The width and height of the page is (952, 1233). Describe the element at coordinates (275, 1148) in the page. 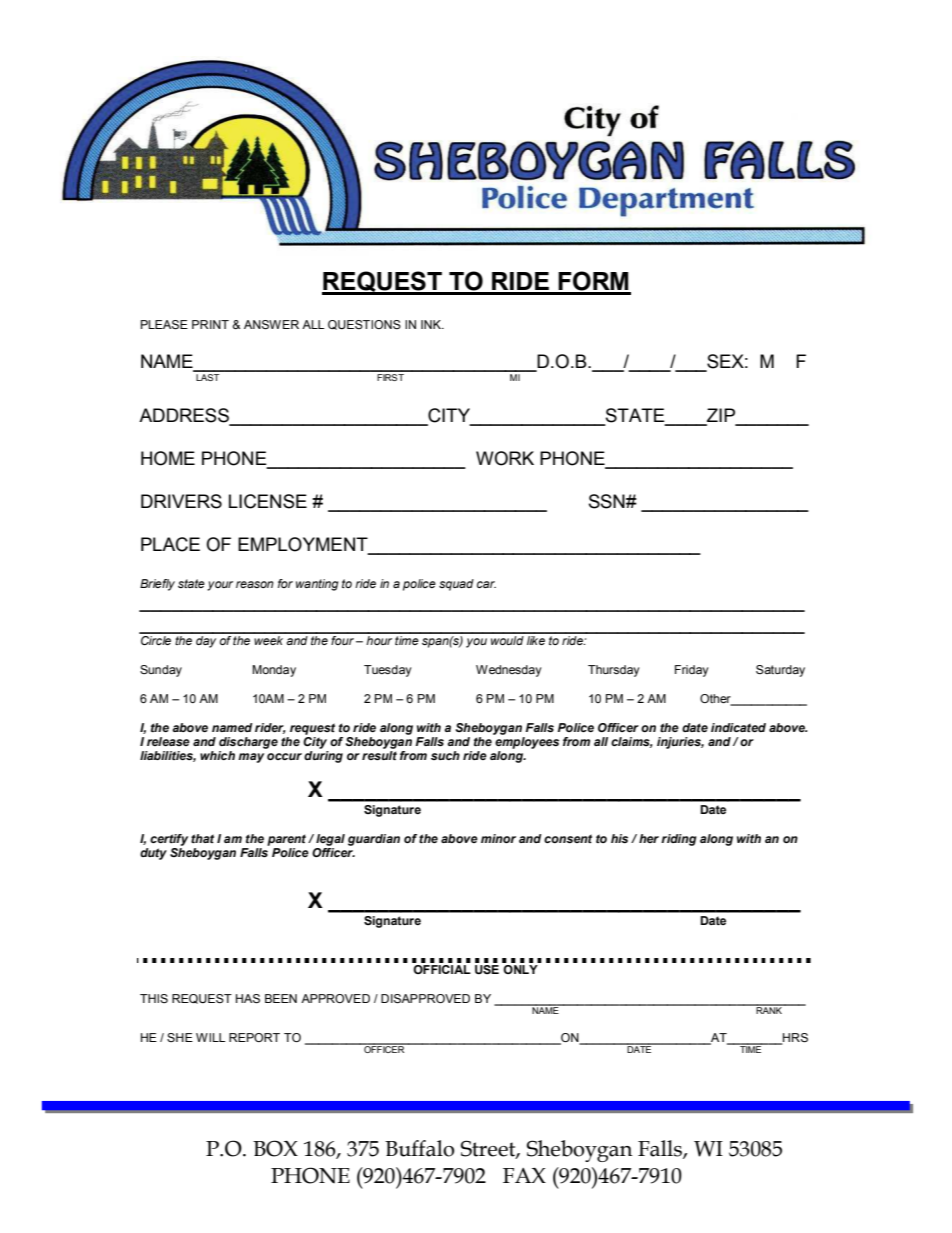

I see `BOX` at that location.
